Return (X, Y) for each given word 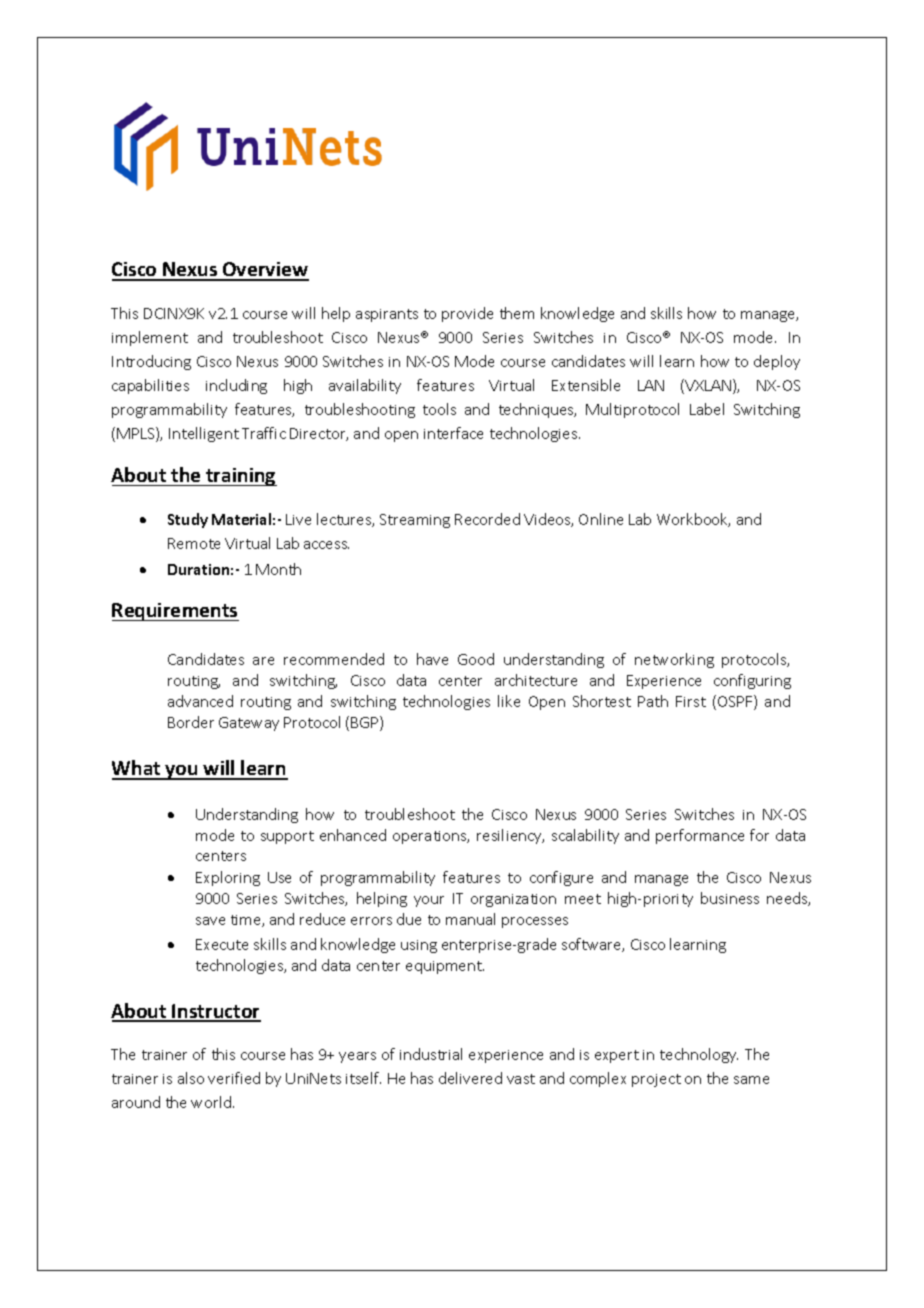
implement (150, 338)
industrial (431, 1054)
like (509, 701)
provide (467, 314)
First (691, 701)
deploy (777, 362)
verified (234, 1078)
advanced (200, 701)
